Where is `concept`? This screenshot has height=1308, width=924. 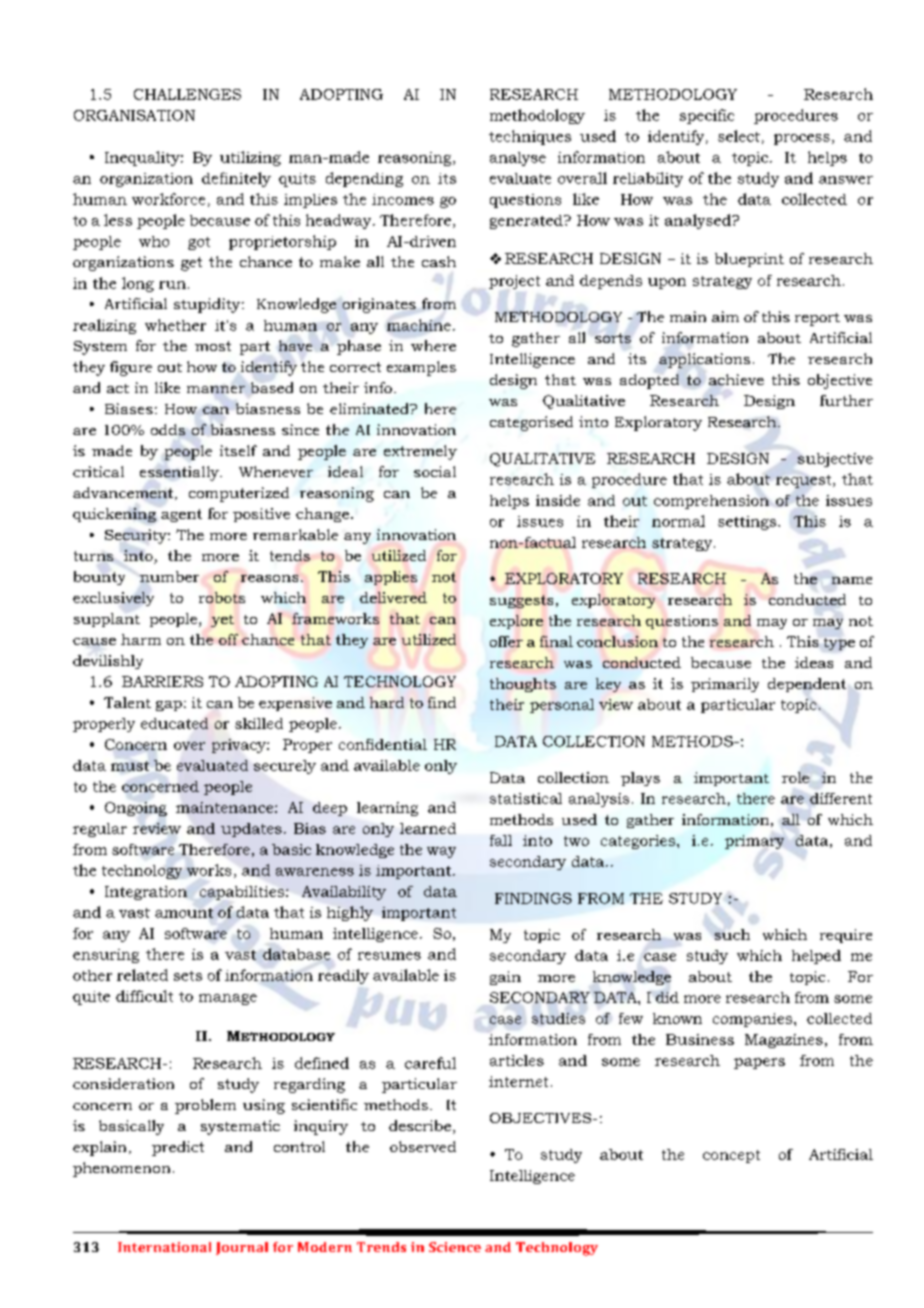 concept is located at coordinates (731, 1156).
